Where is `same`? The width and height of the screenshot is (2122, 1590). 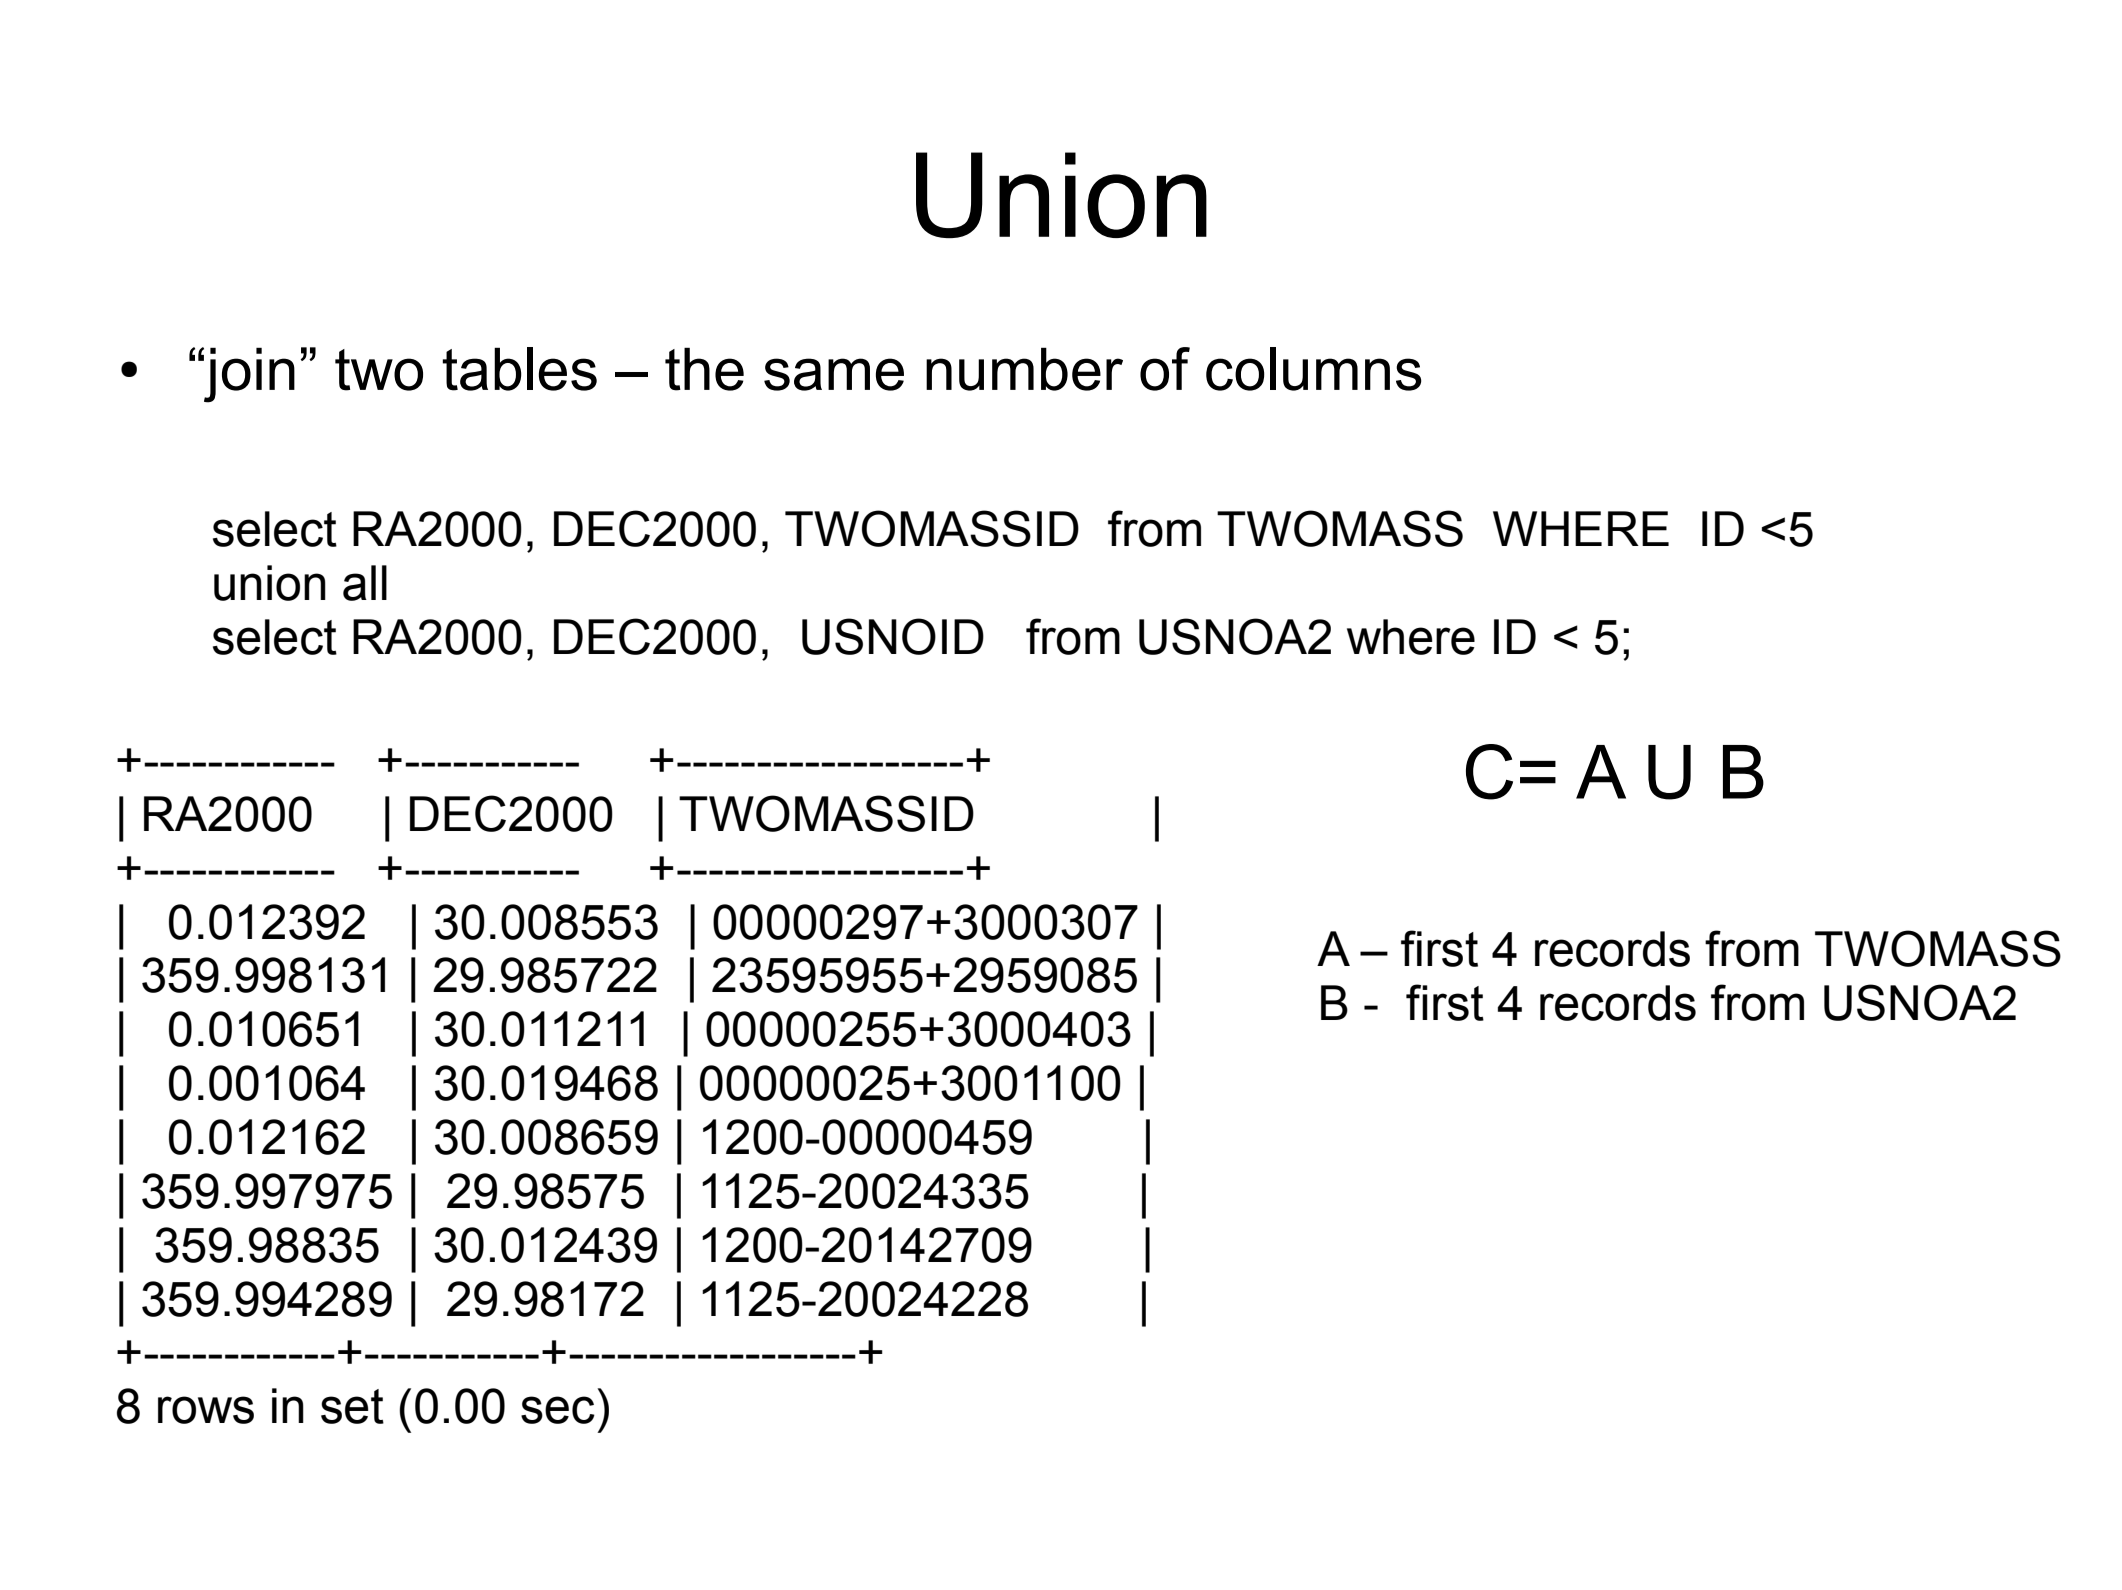
same is located at coordinates (834, 374).
